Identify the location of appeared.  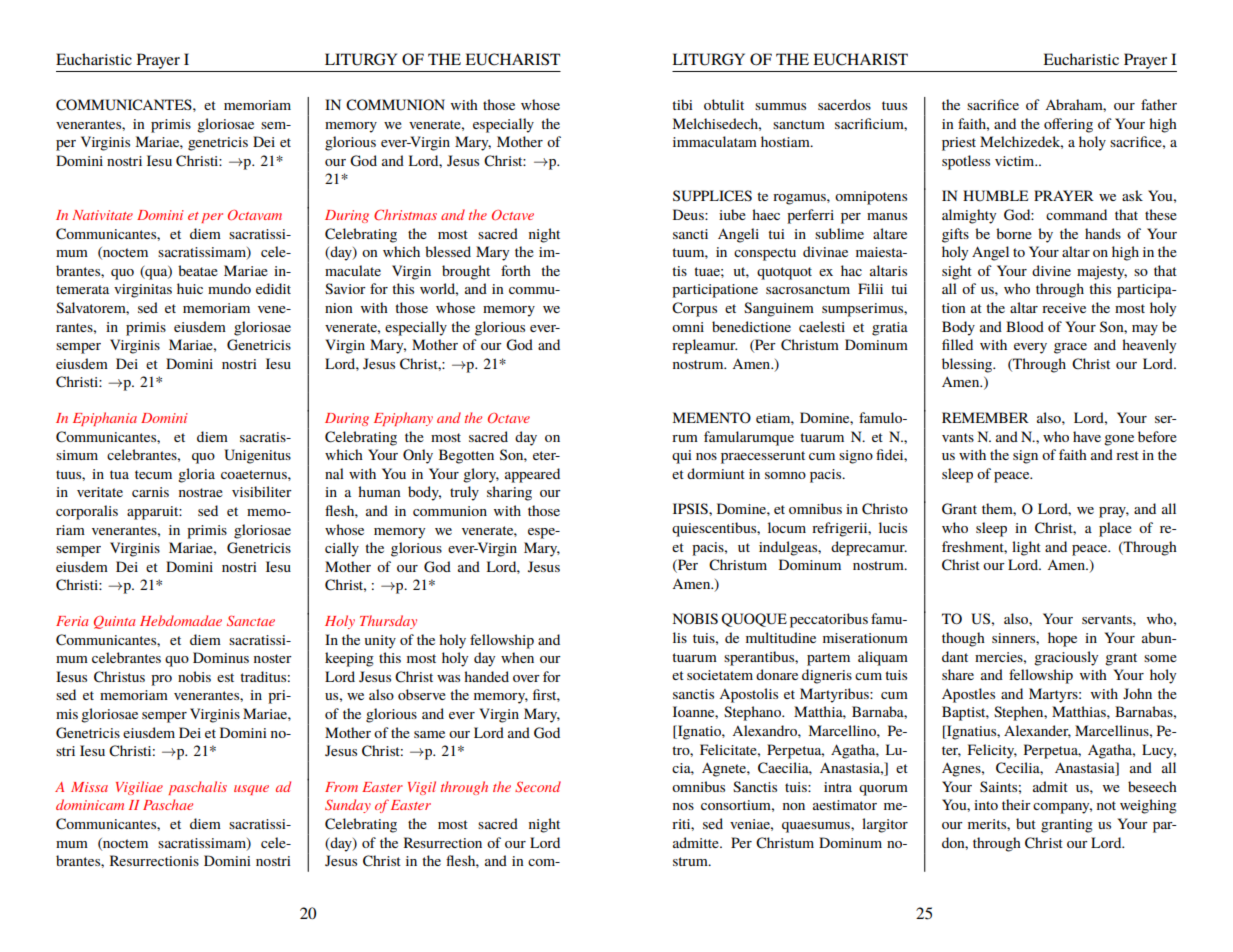
(532, 475).
